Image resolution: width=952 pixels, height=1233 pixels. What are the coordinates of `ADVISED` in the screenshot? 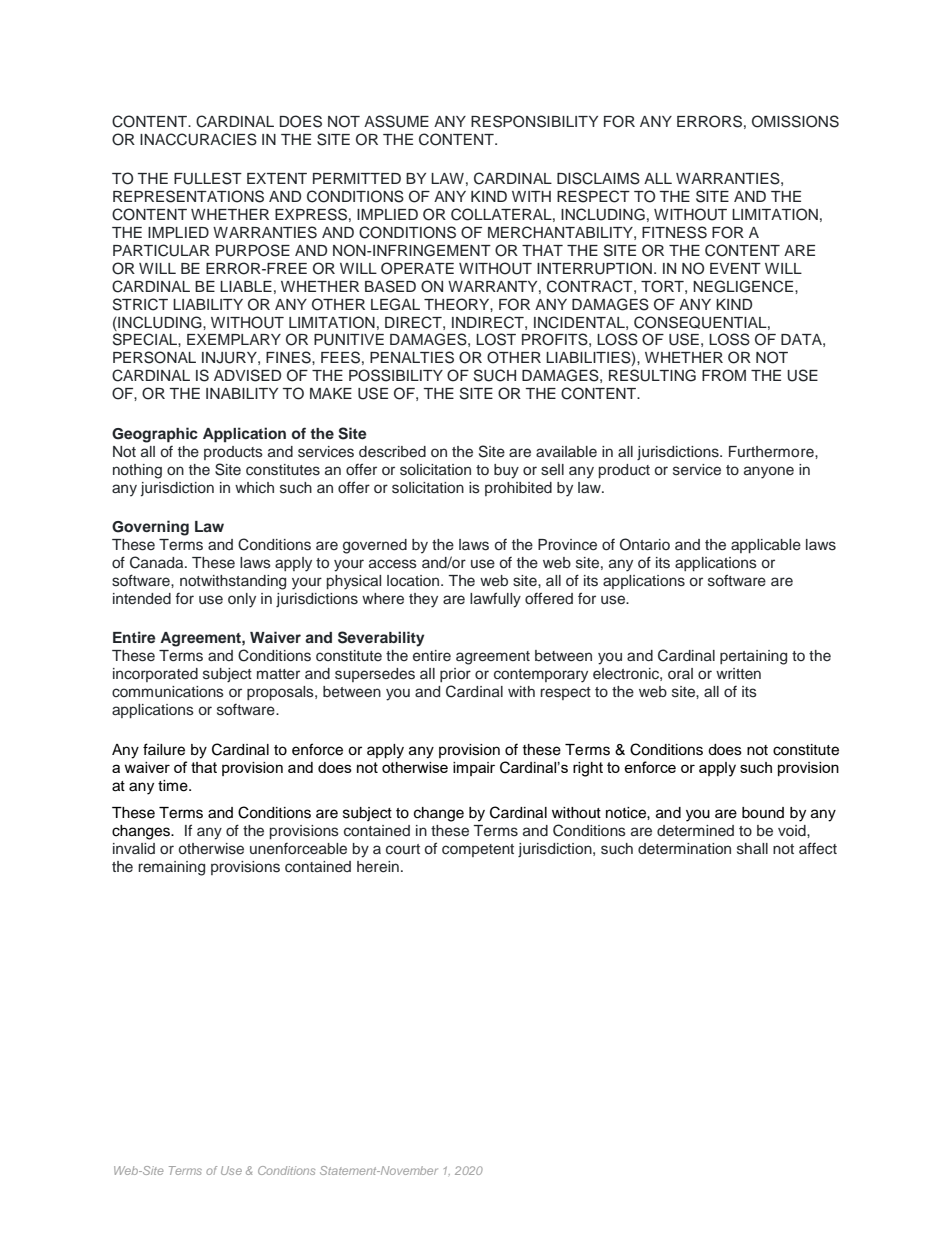 It's located at (247, 375).
